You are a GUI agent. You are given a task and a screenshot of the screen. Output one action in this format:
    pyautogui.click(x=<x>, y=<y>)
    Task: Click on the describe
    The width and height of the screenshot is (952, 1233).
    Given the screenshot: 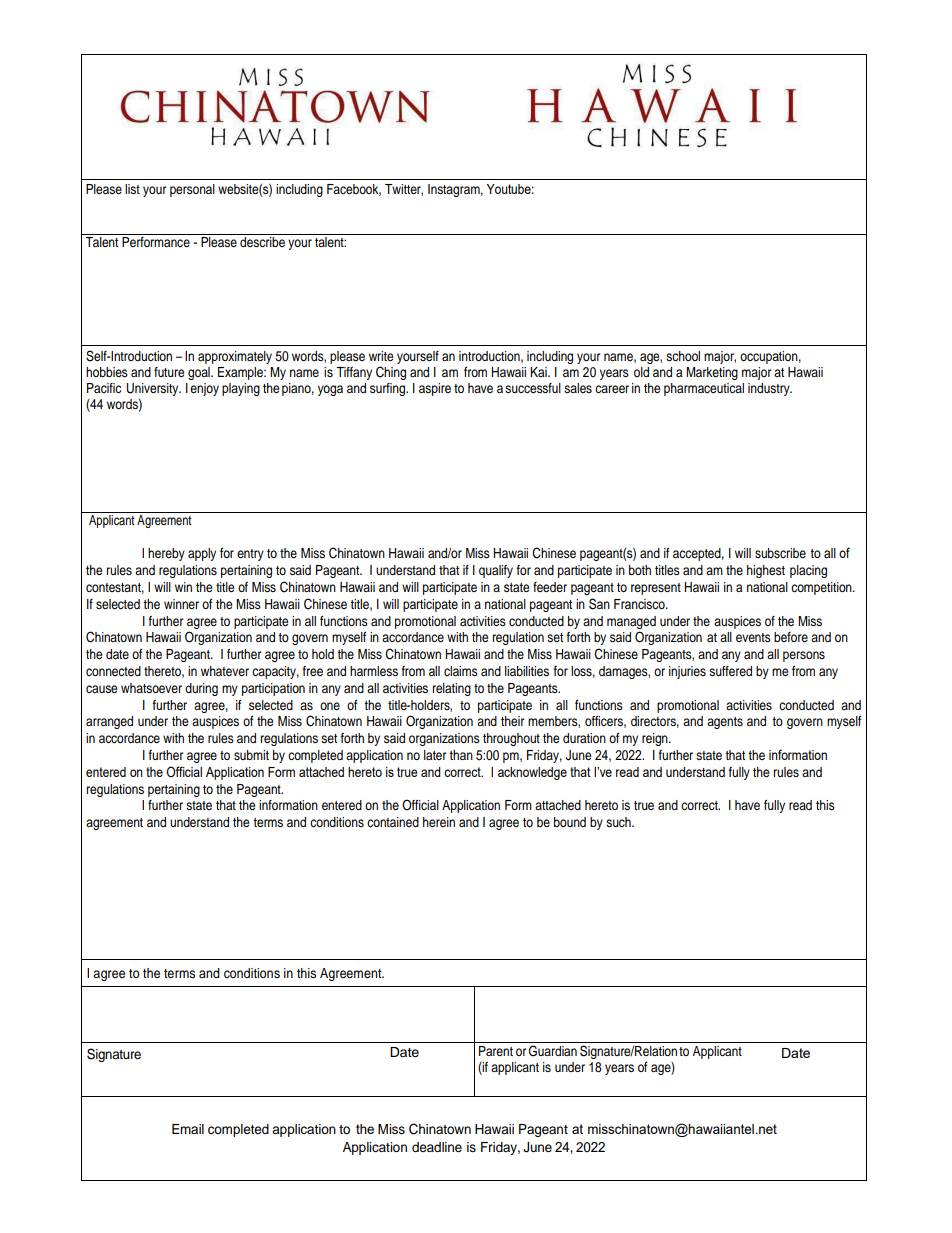 What is the action you would take?
    pyautogui.click(x=262, y=240)
